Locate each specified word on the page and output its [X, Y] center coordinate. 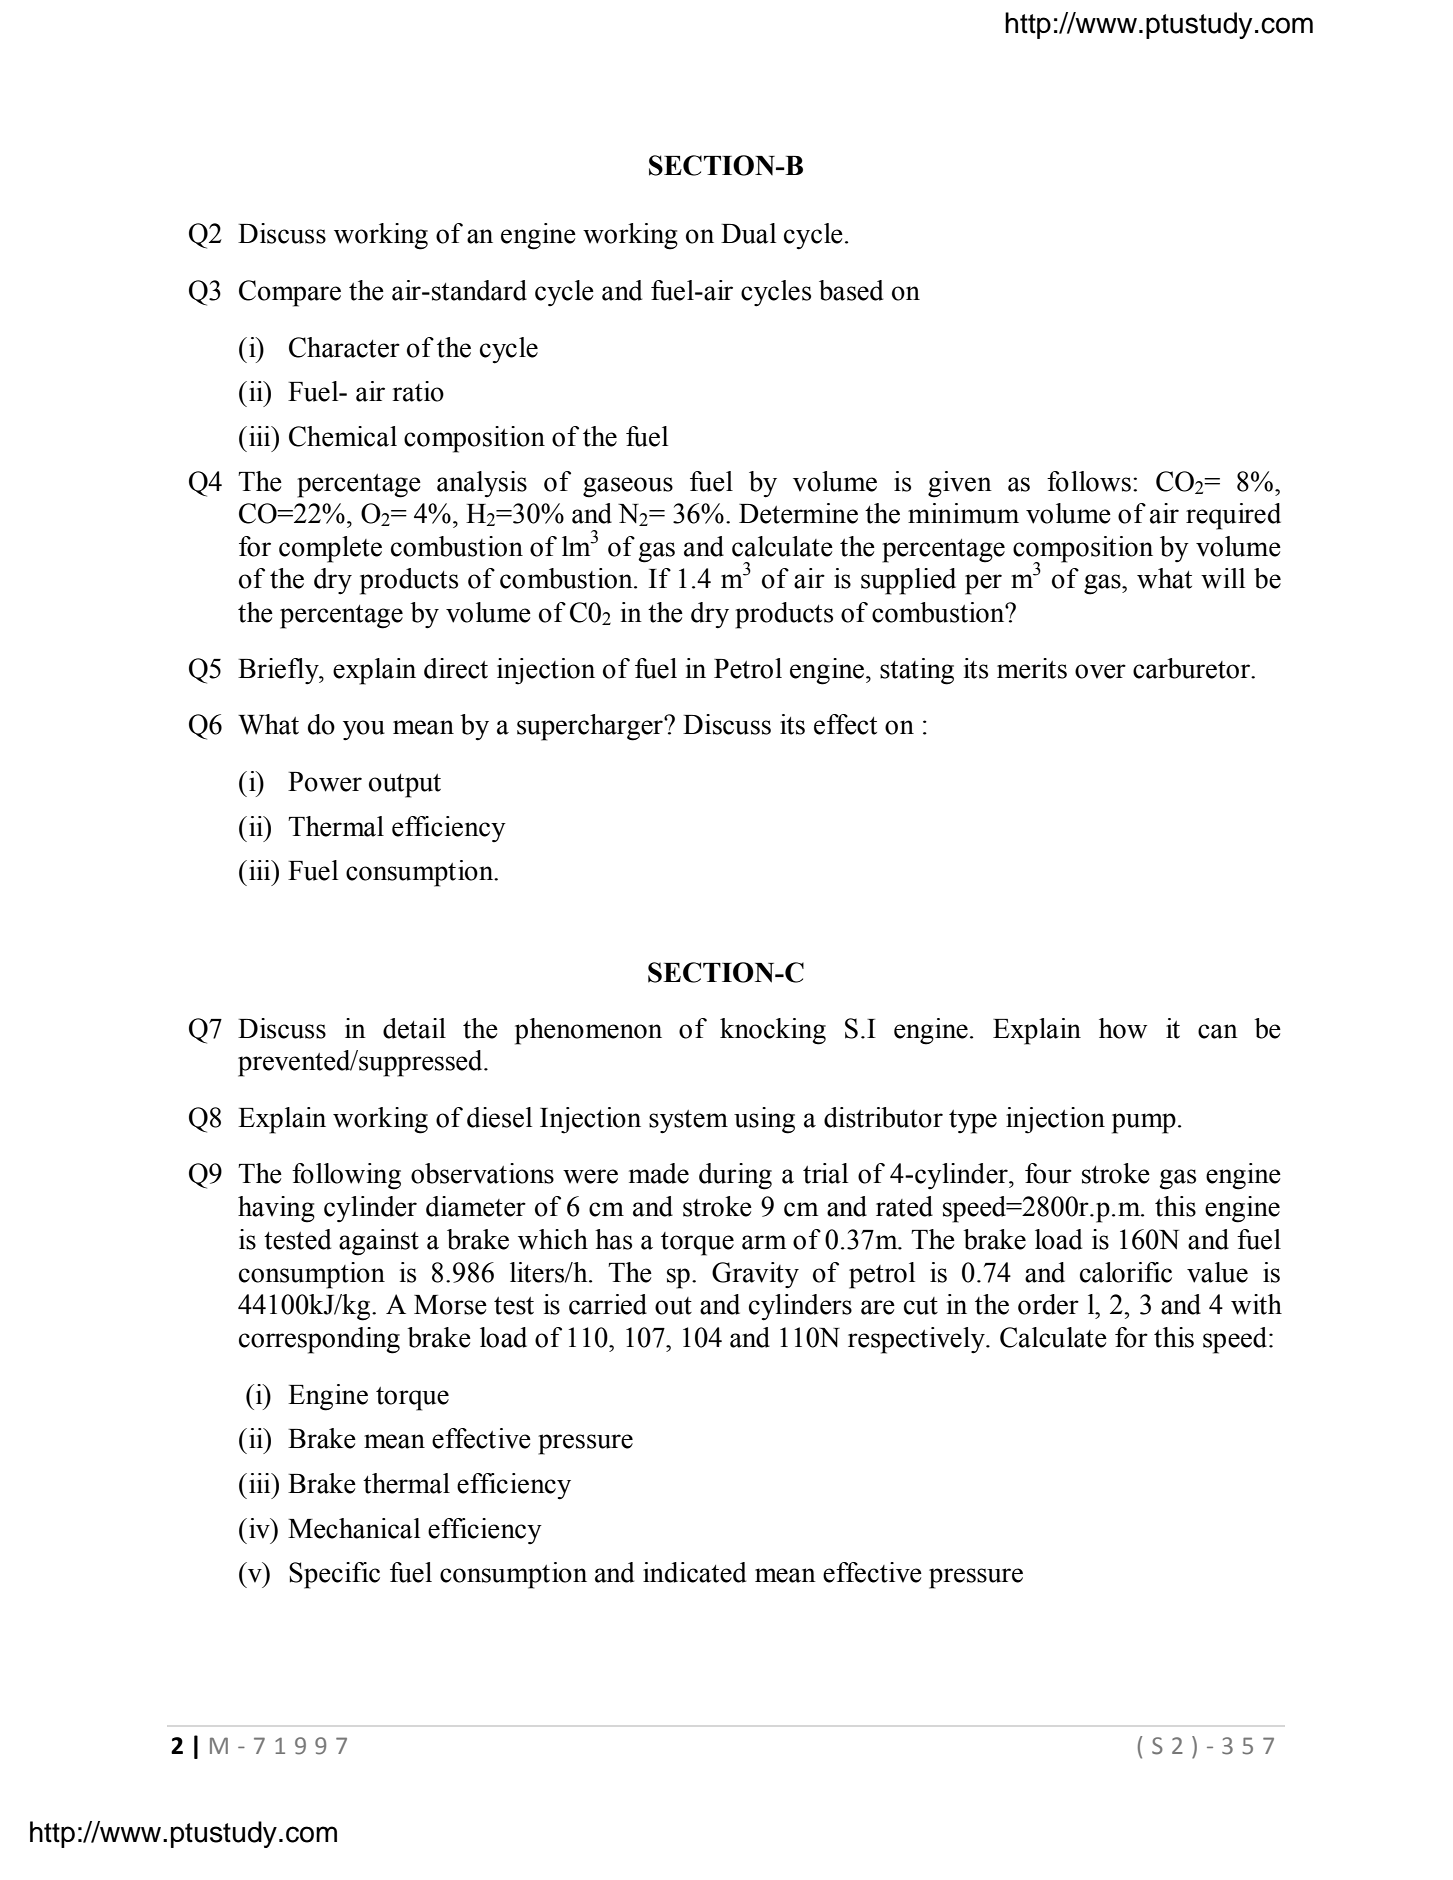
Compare [290, 293]
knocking [773, 1031]
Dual [748, 233]
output [405, 786]
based [851, 290]
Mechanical [354, 1528]
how [1123, 1028]
